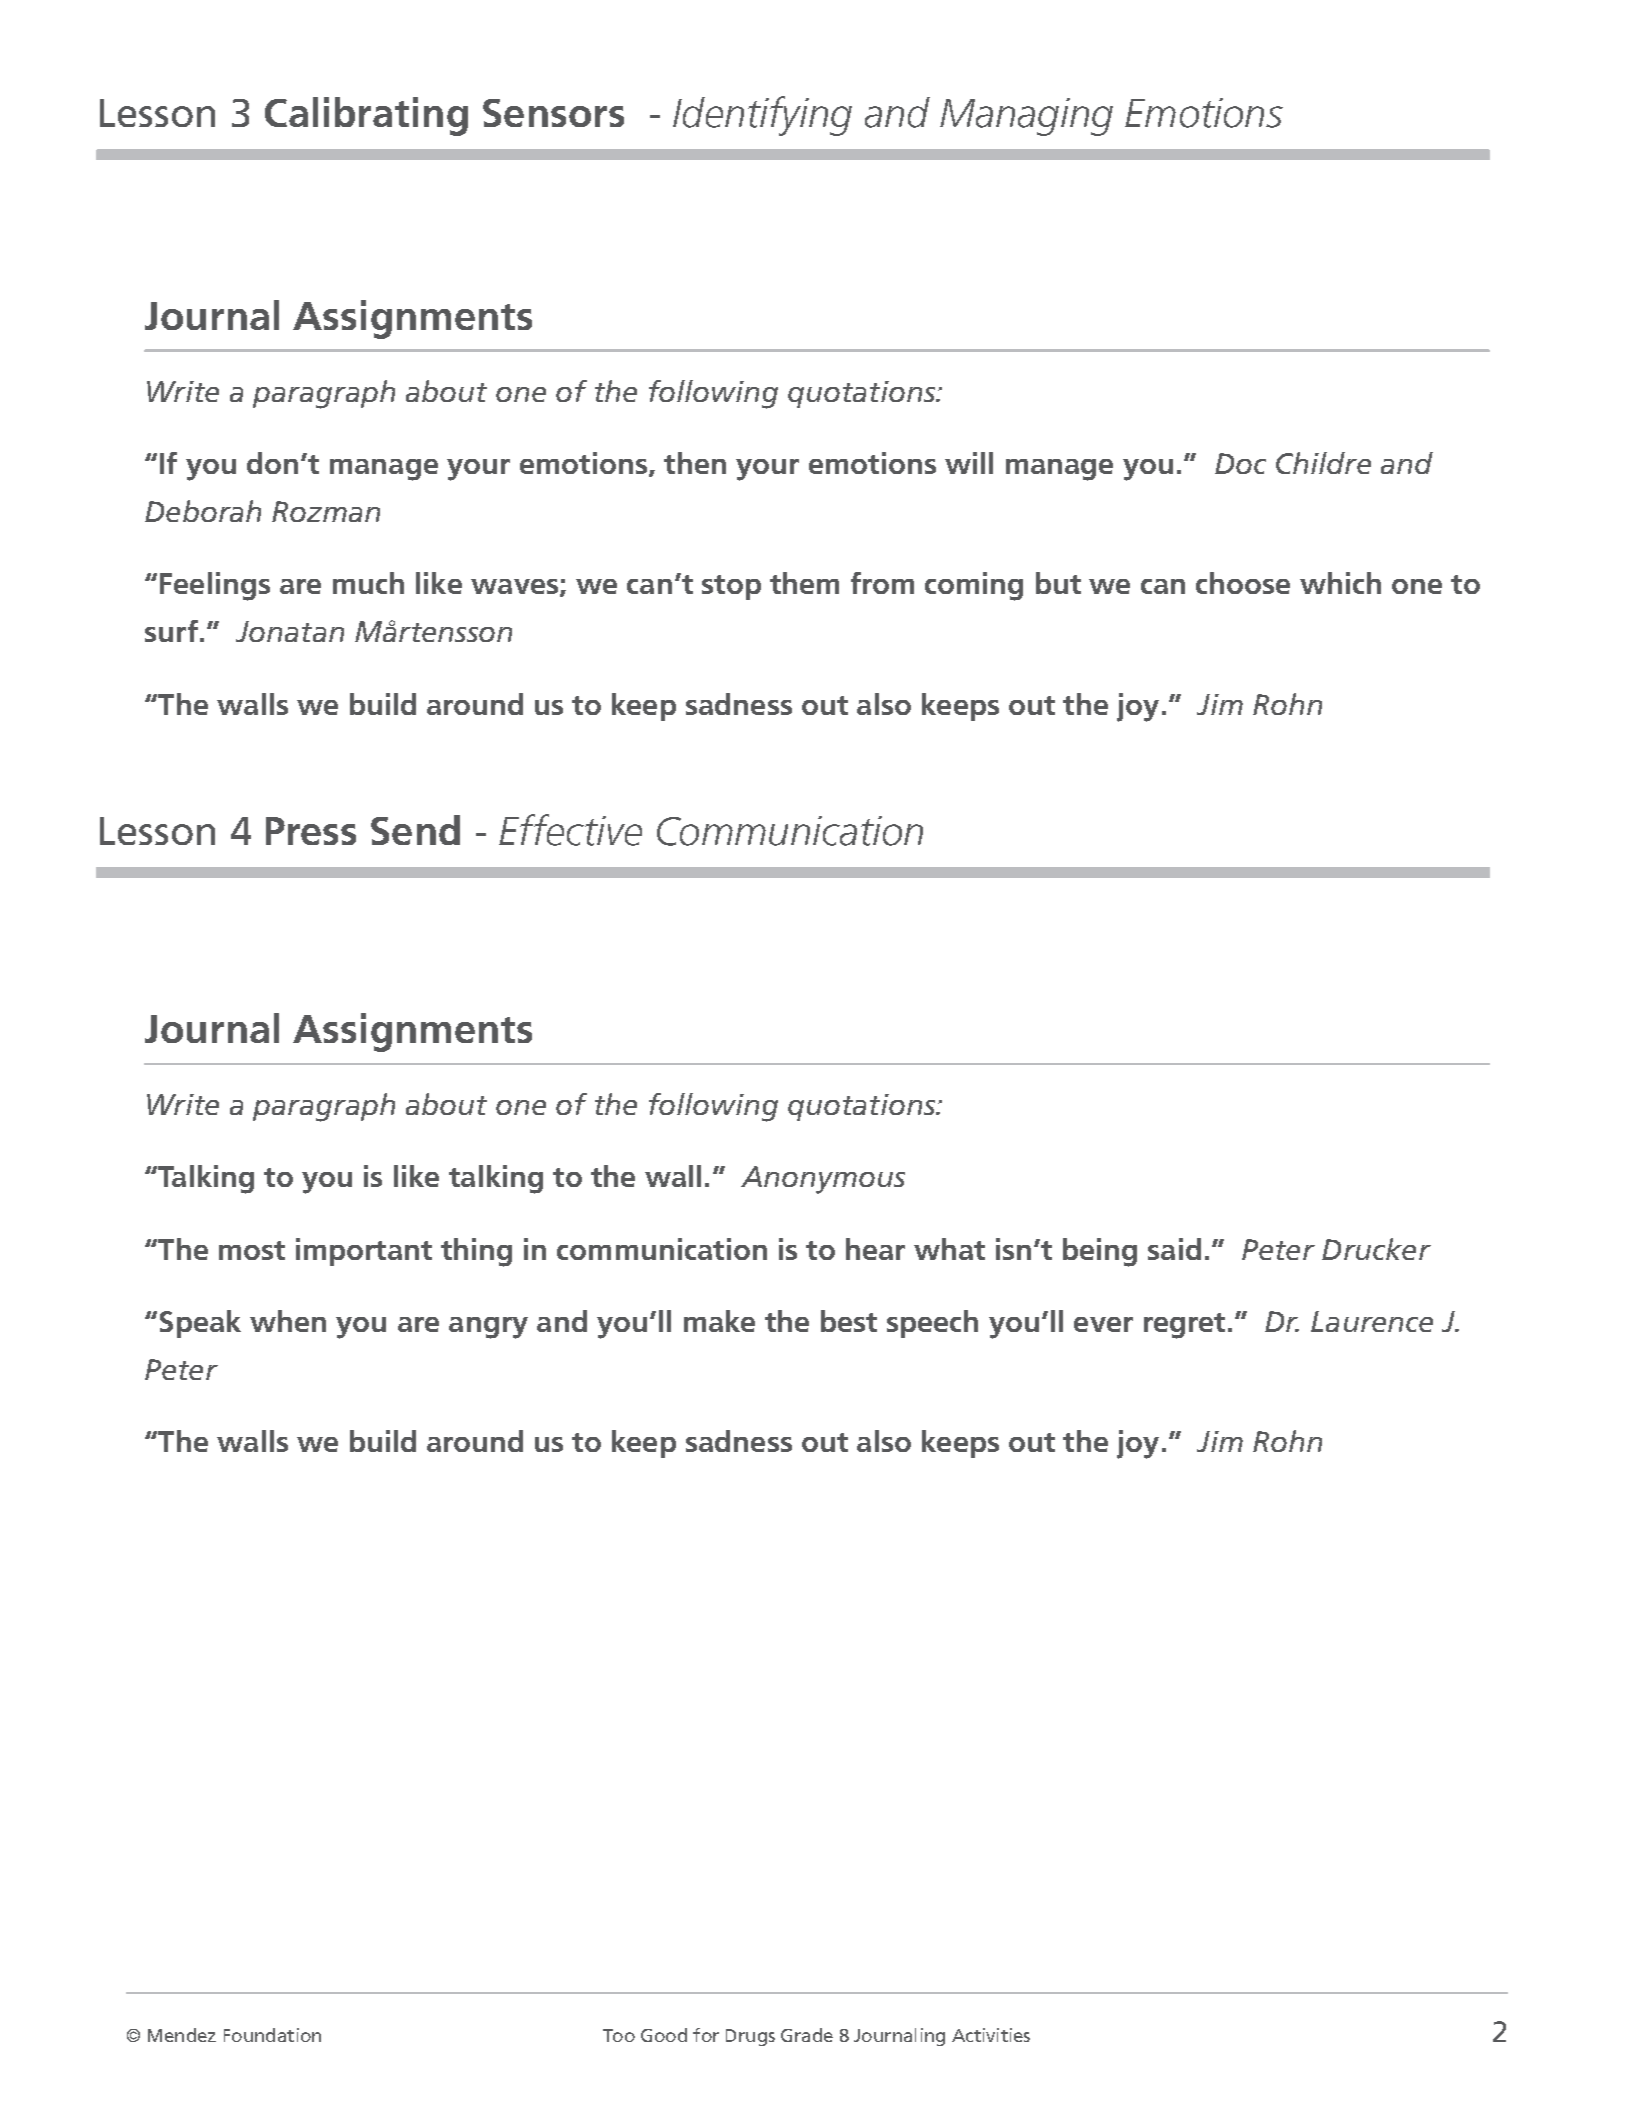 This screenshot has height=2114, width=1634. What do you see at coordinates (272, 2035) in the screenshot?
I see `Foundation` at bounding box center [272, 2035].
